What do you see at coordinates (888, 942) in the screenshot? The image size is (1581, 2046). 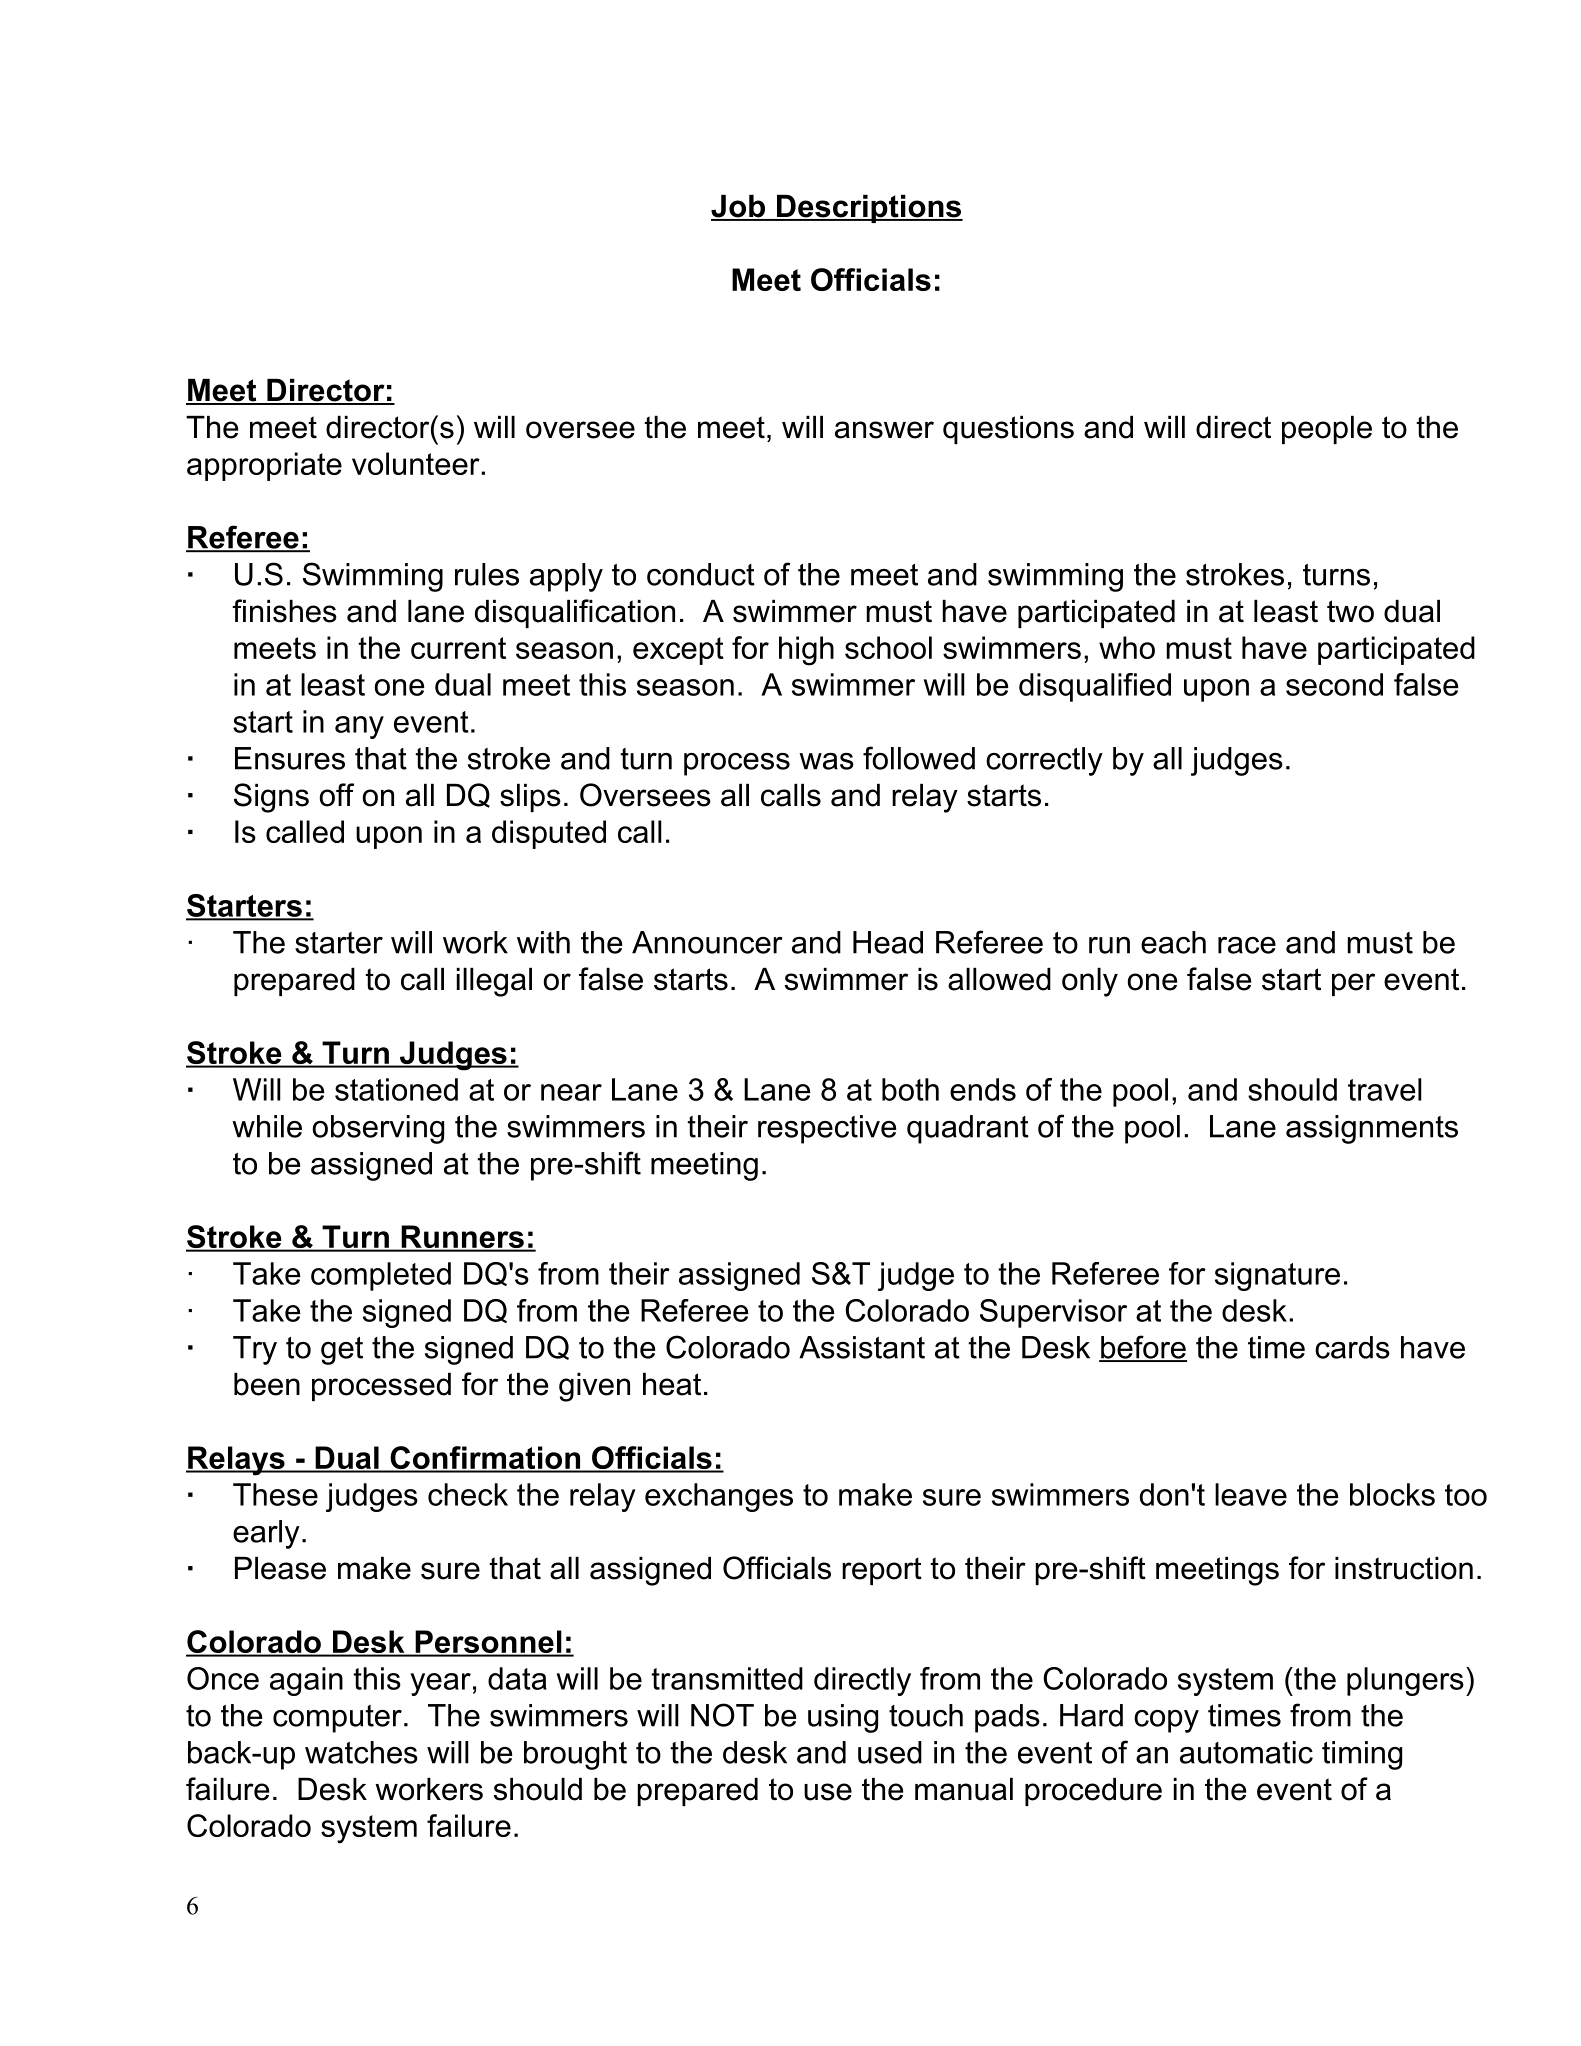 I see `Head` at bounding box center [888, 942].
